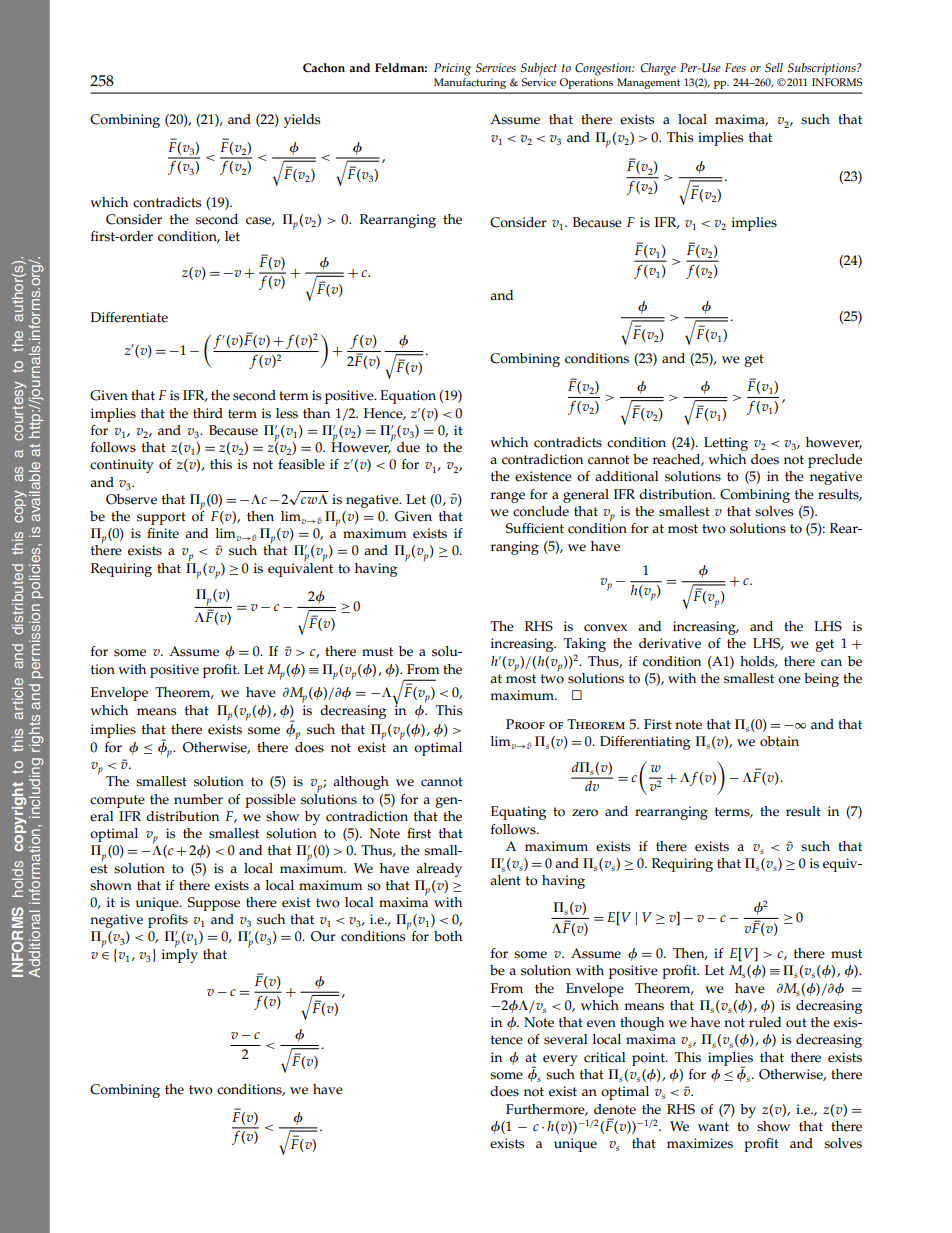  What do you see at coordinates (180, 954) in the screenshot?
I see `imply` at bounding box center [180, 954].
